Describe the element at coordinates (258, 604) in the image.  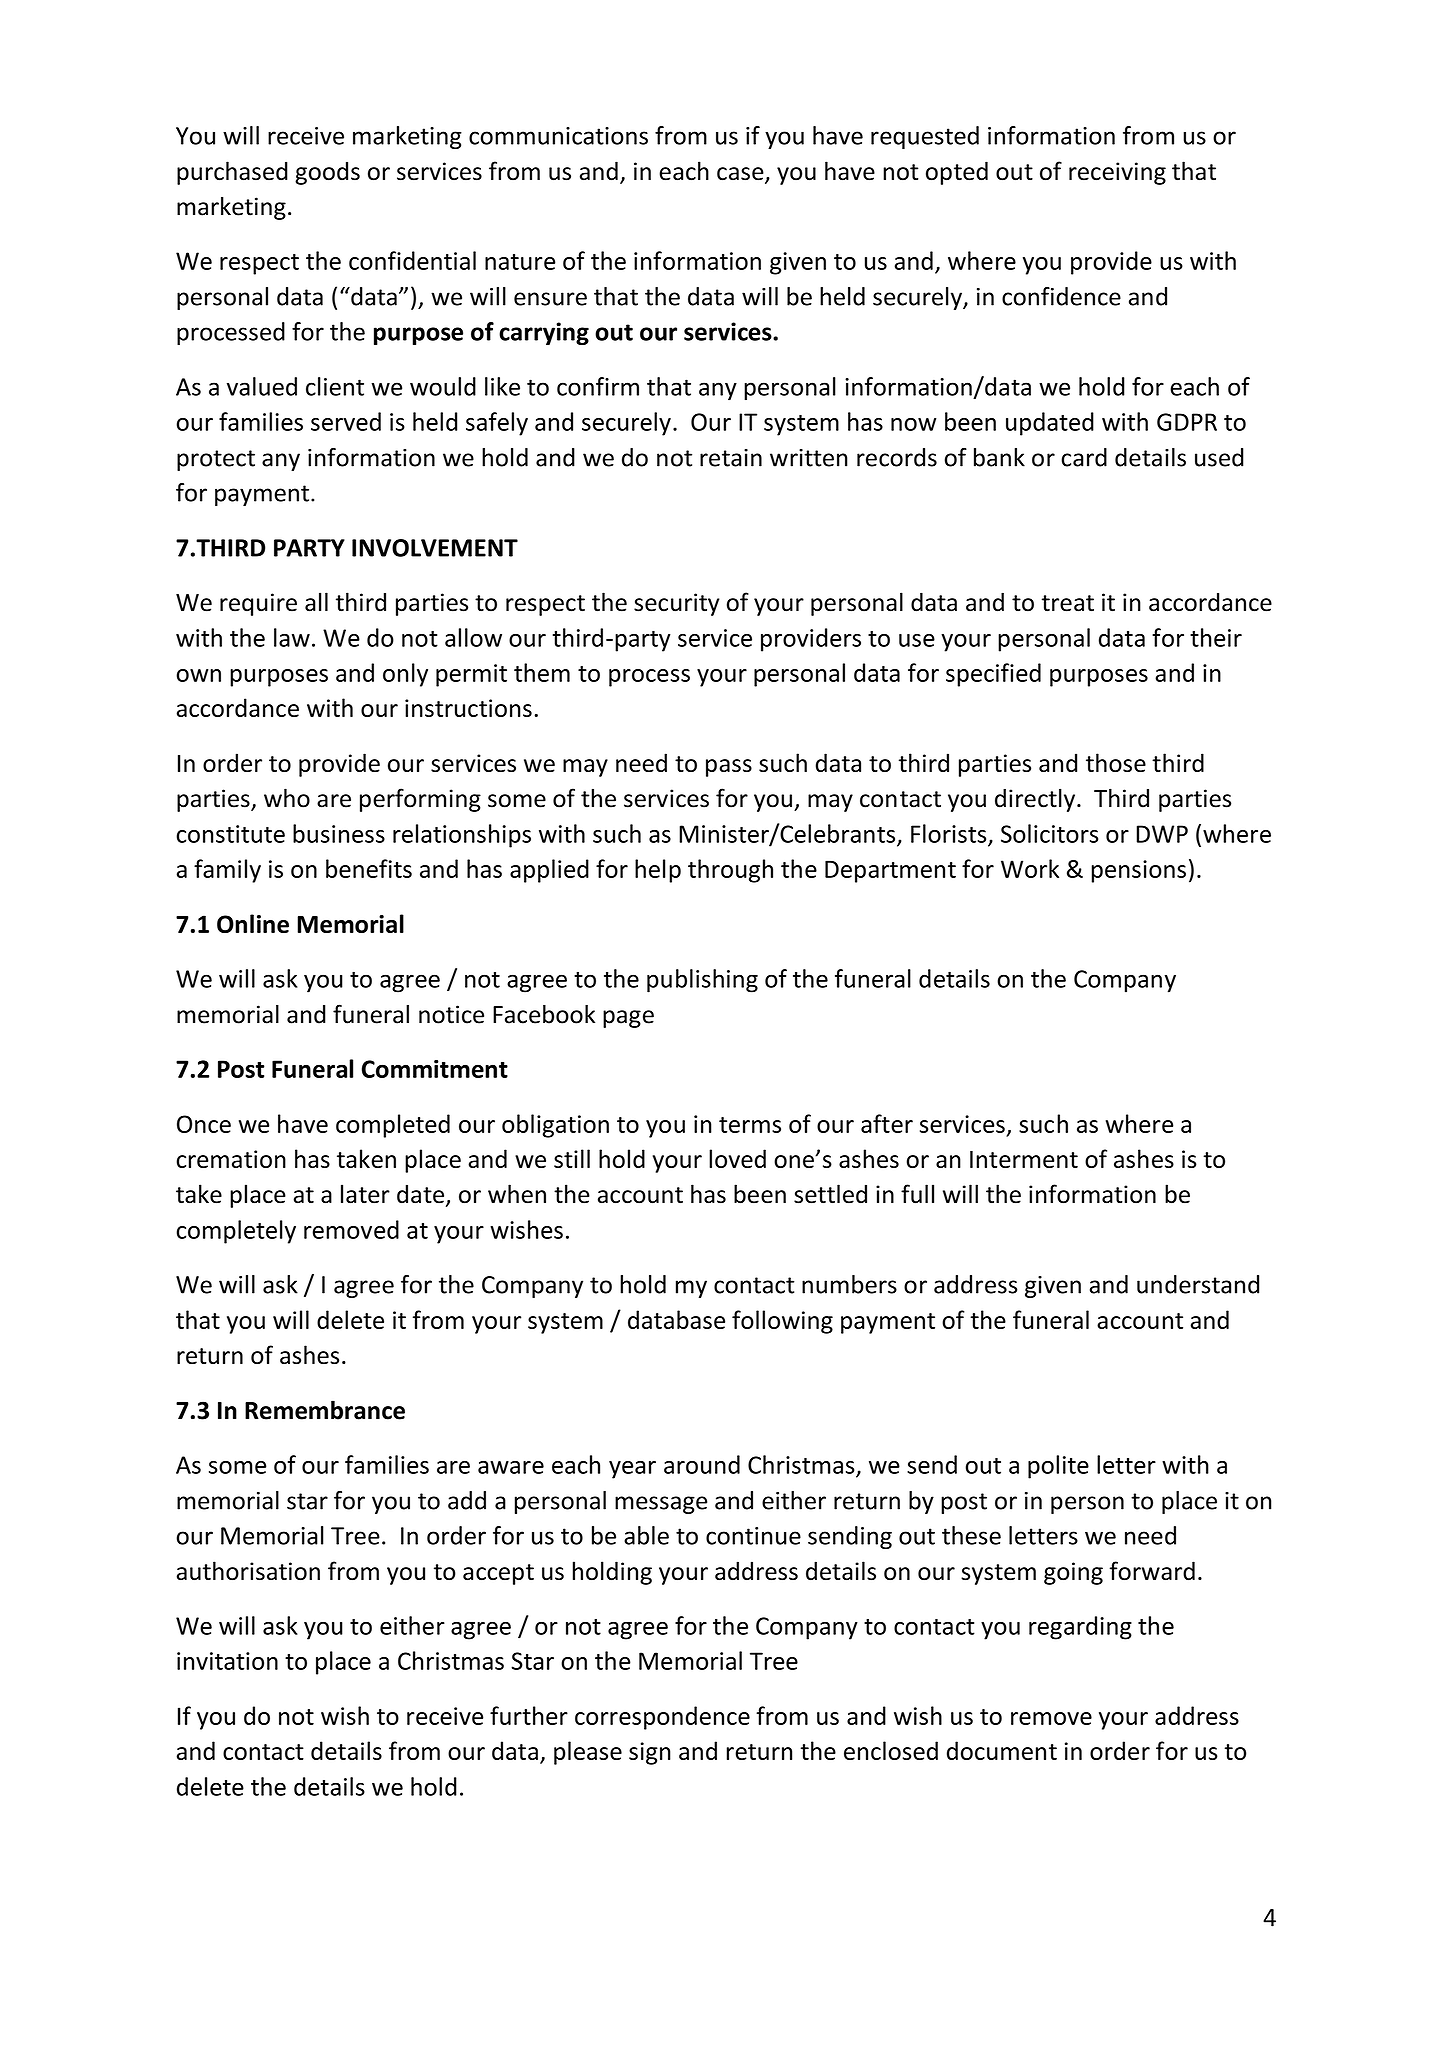
I see `require` at that location.
